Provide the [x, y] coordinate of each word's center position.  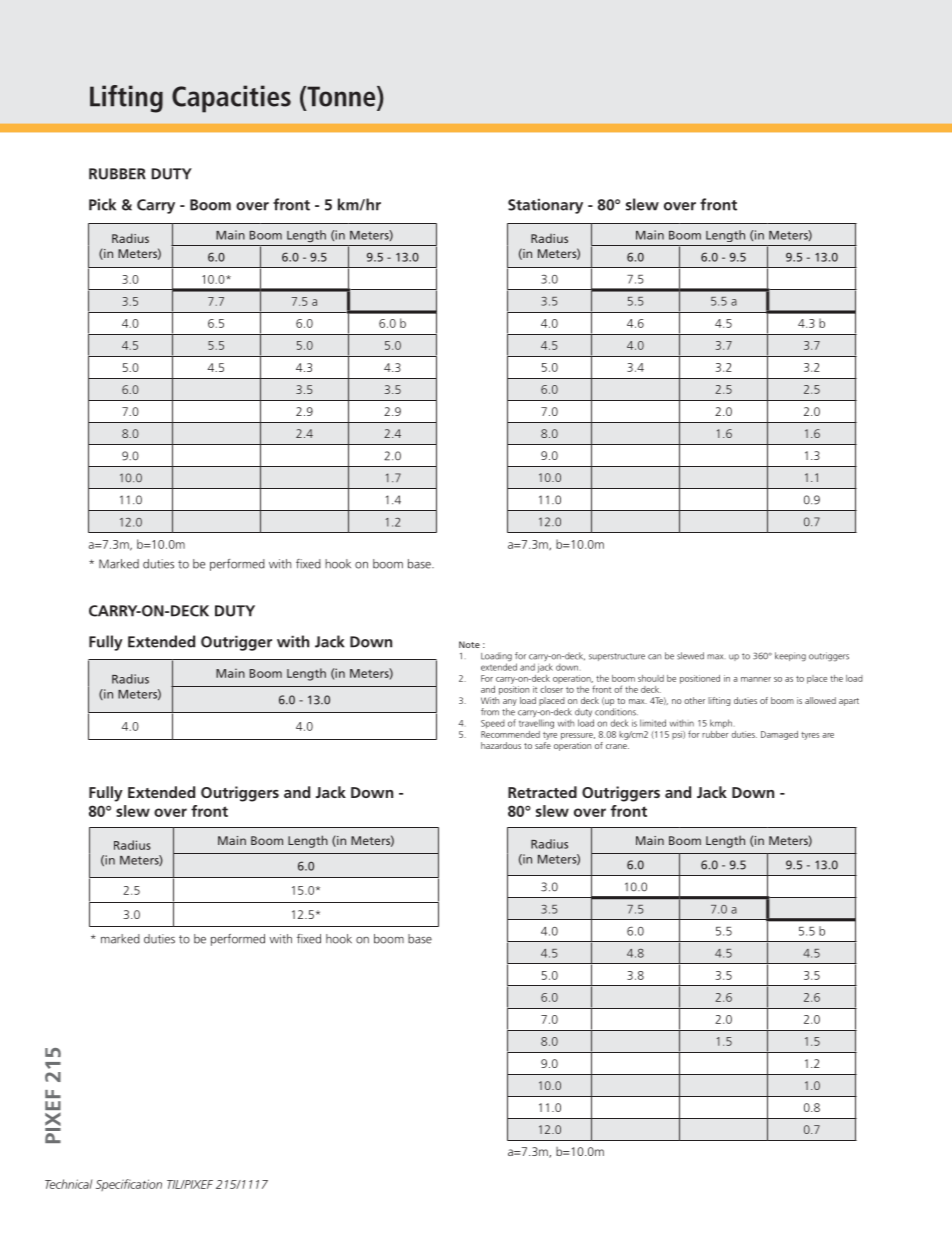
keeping [790, 656]
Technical [68, 1184]
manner [756, 679]
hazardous [501, 745]
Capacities [231, 99]
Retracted [542, 792]
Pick [102, 204]
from [490, 712]
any [510, 704]
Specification [129, 1185]
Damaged [779, 735]
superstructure [617, 657]
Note [469, 644]
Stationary [545, 206]
